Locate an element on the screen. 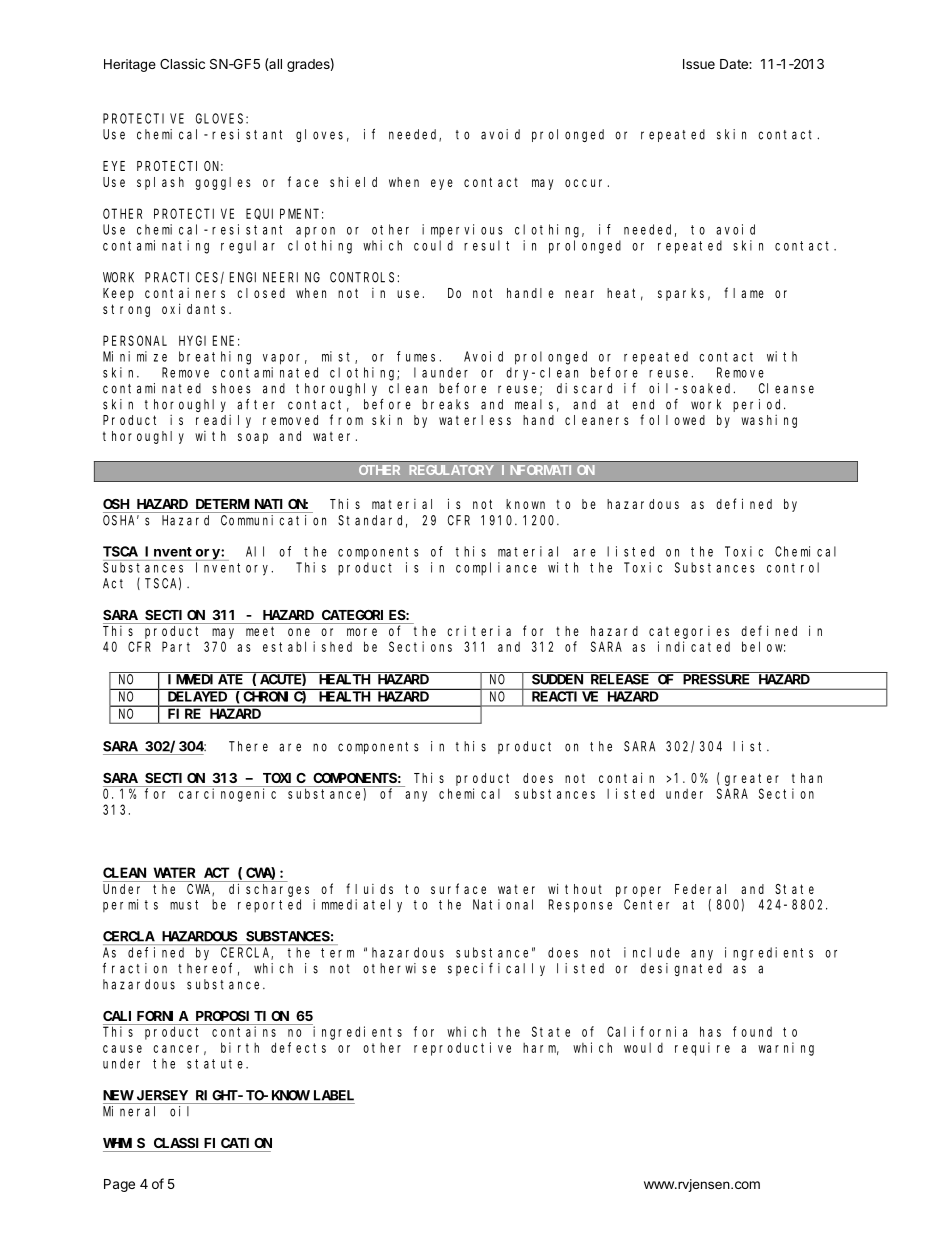 This screenshot has height=1233, width=952. LABEL is located at coordinates (334, 1095).
